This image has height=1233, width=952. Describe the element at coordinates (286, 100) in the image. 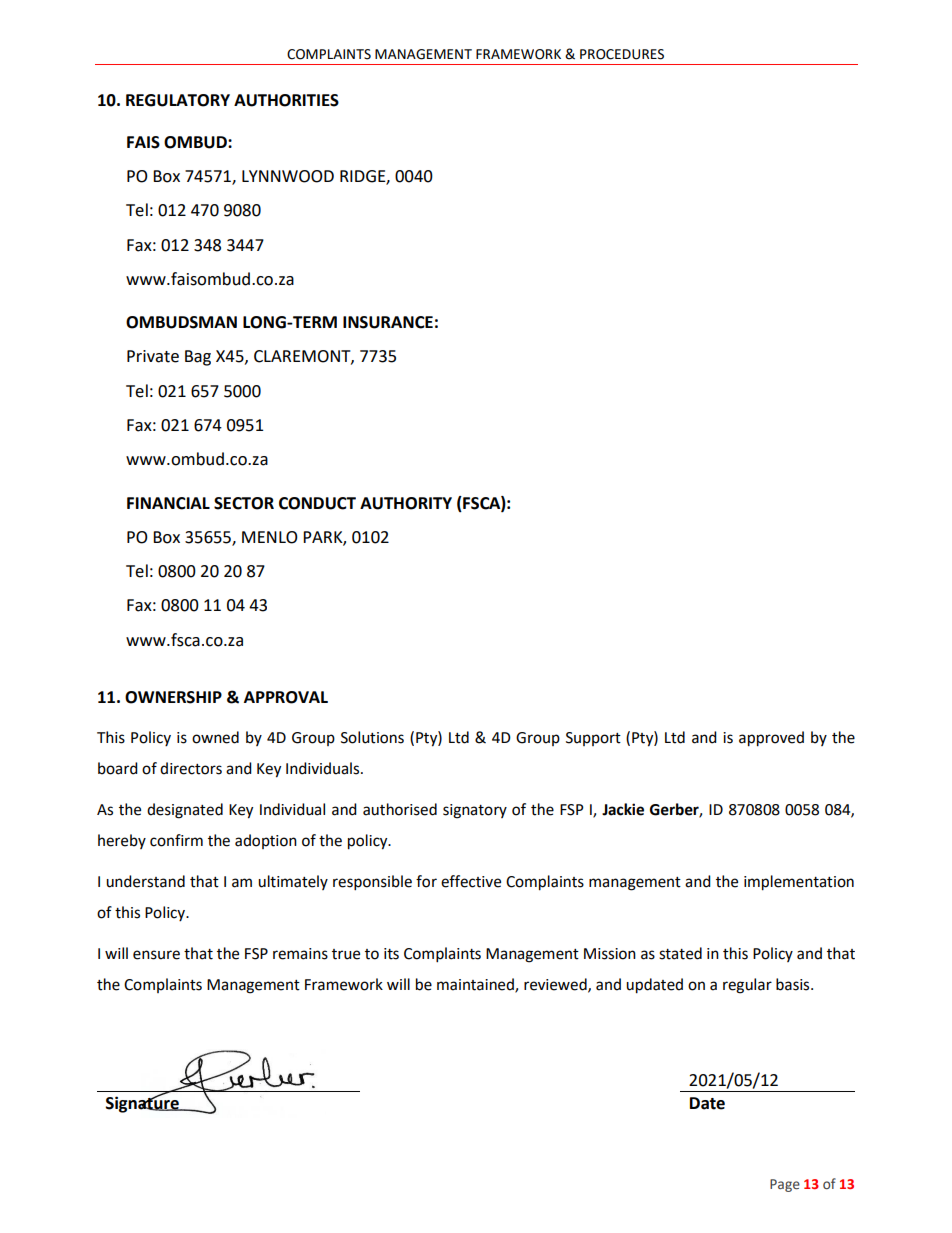

I see `AUTHORITIES` at that location.
